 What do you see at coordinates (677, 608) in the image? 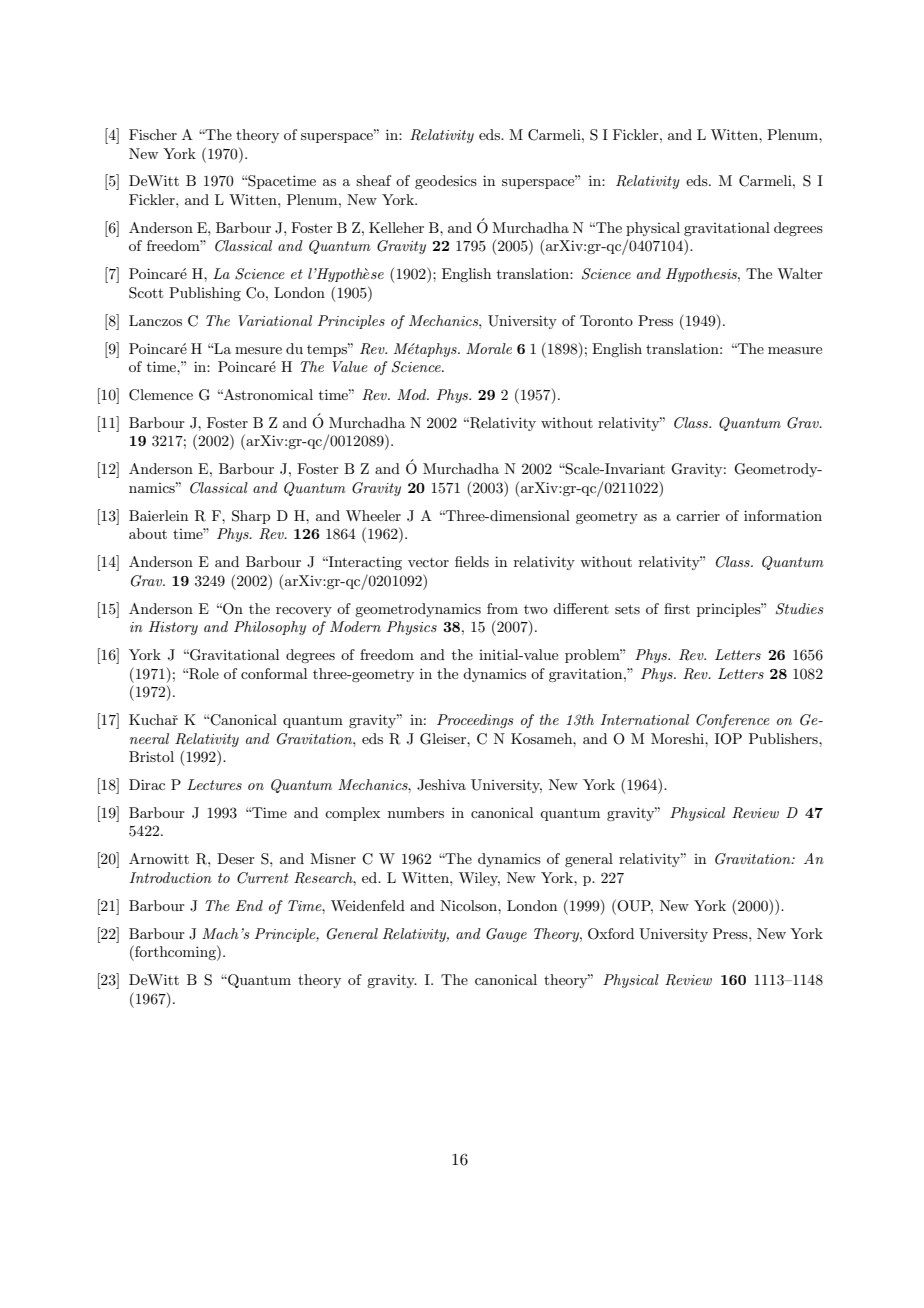
I see `first` at bounding box center [677, 608].
